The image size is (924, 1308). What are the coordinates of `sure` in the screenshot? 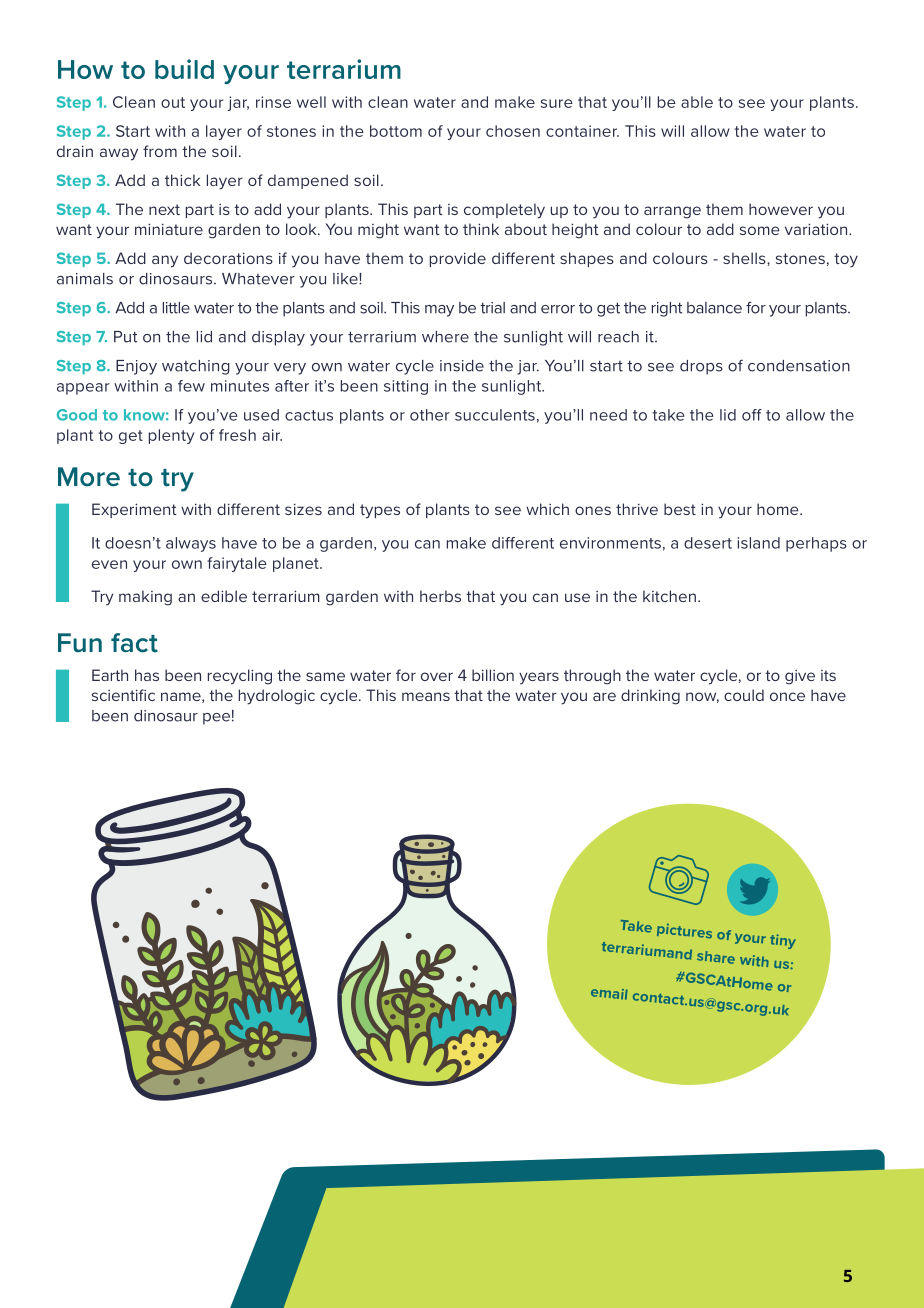 It's located at (557, 103).
